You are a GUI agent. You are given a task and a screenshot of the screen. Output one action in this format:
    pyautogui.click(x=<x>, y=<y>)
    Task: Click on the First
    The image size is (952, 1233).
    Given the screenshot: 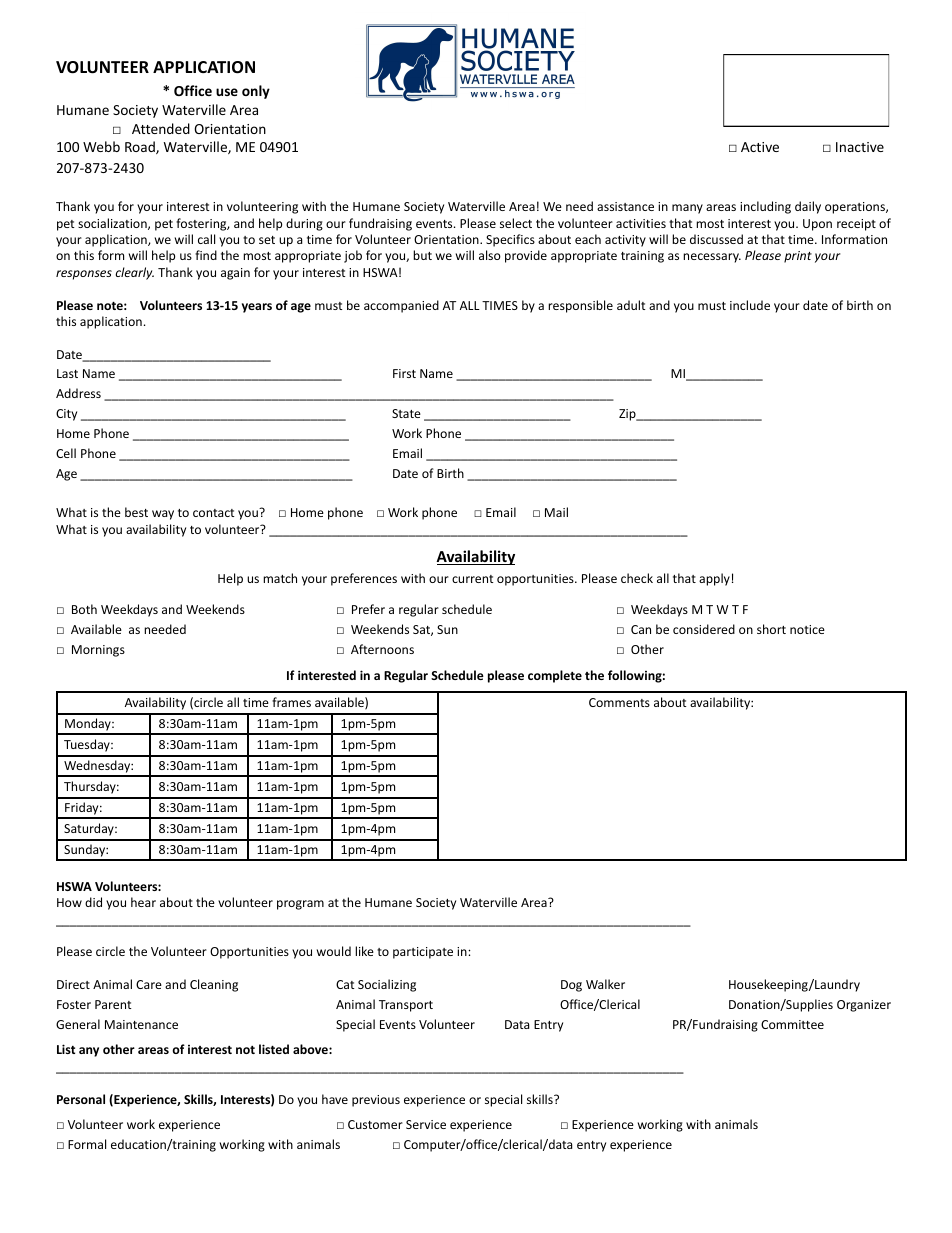 What is the action you would take?
    pyautogui.click(x=404, y=373)
